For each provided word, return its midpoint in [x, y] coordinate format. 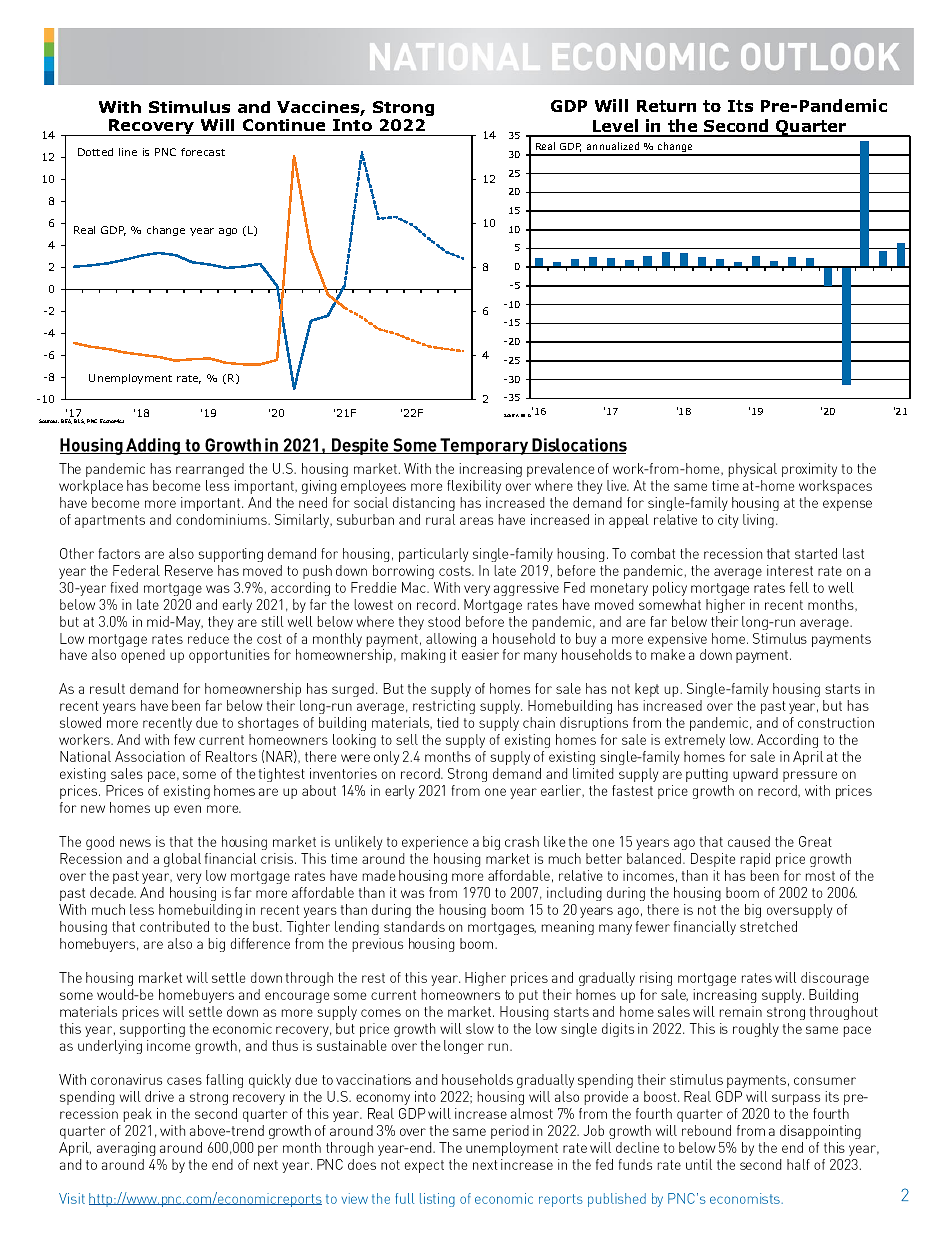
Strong [403, 108]
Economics [112, 421]
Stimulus [189, 107]
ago [228, 232]
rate [189, 379]
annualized [613, 146]
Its [740, 106]
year [202, 232]
